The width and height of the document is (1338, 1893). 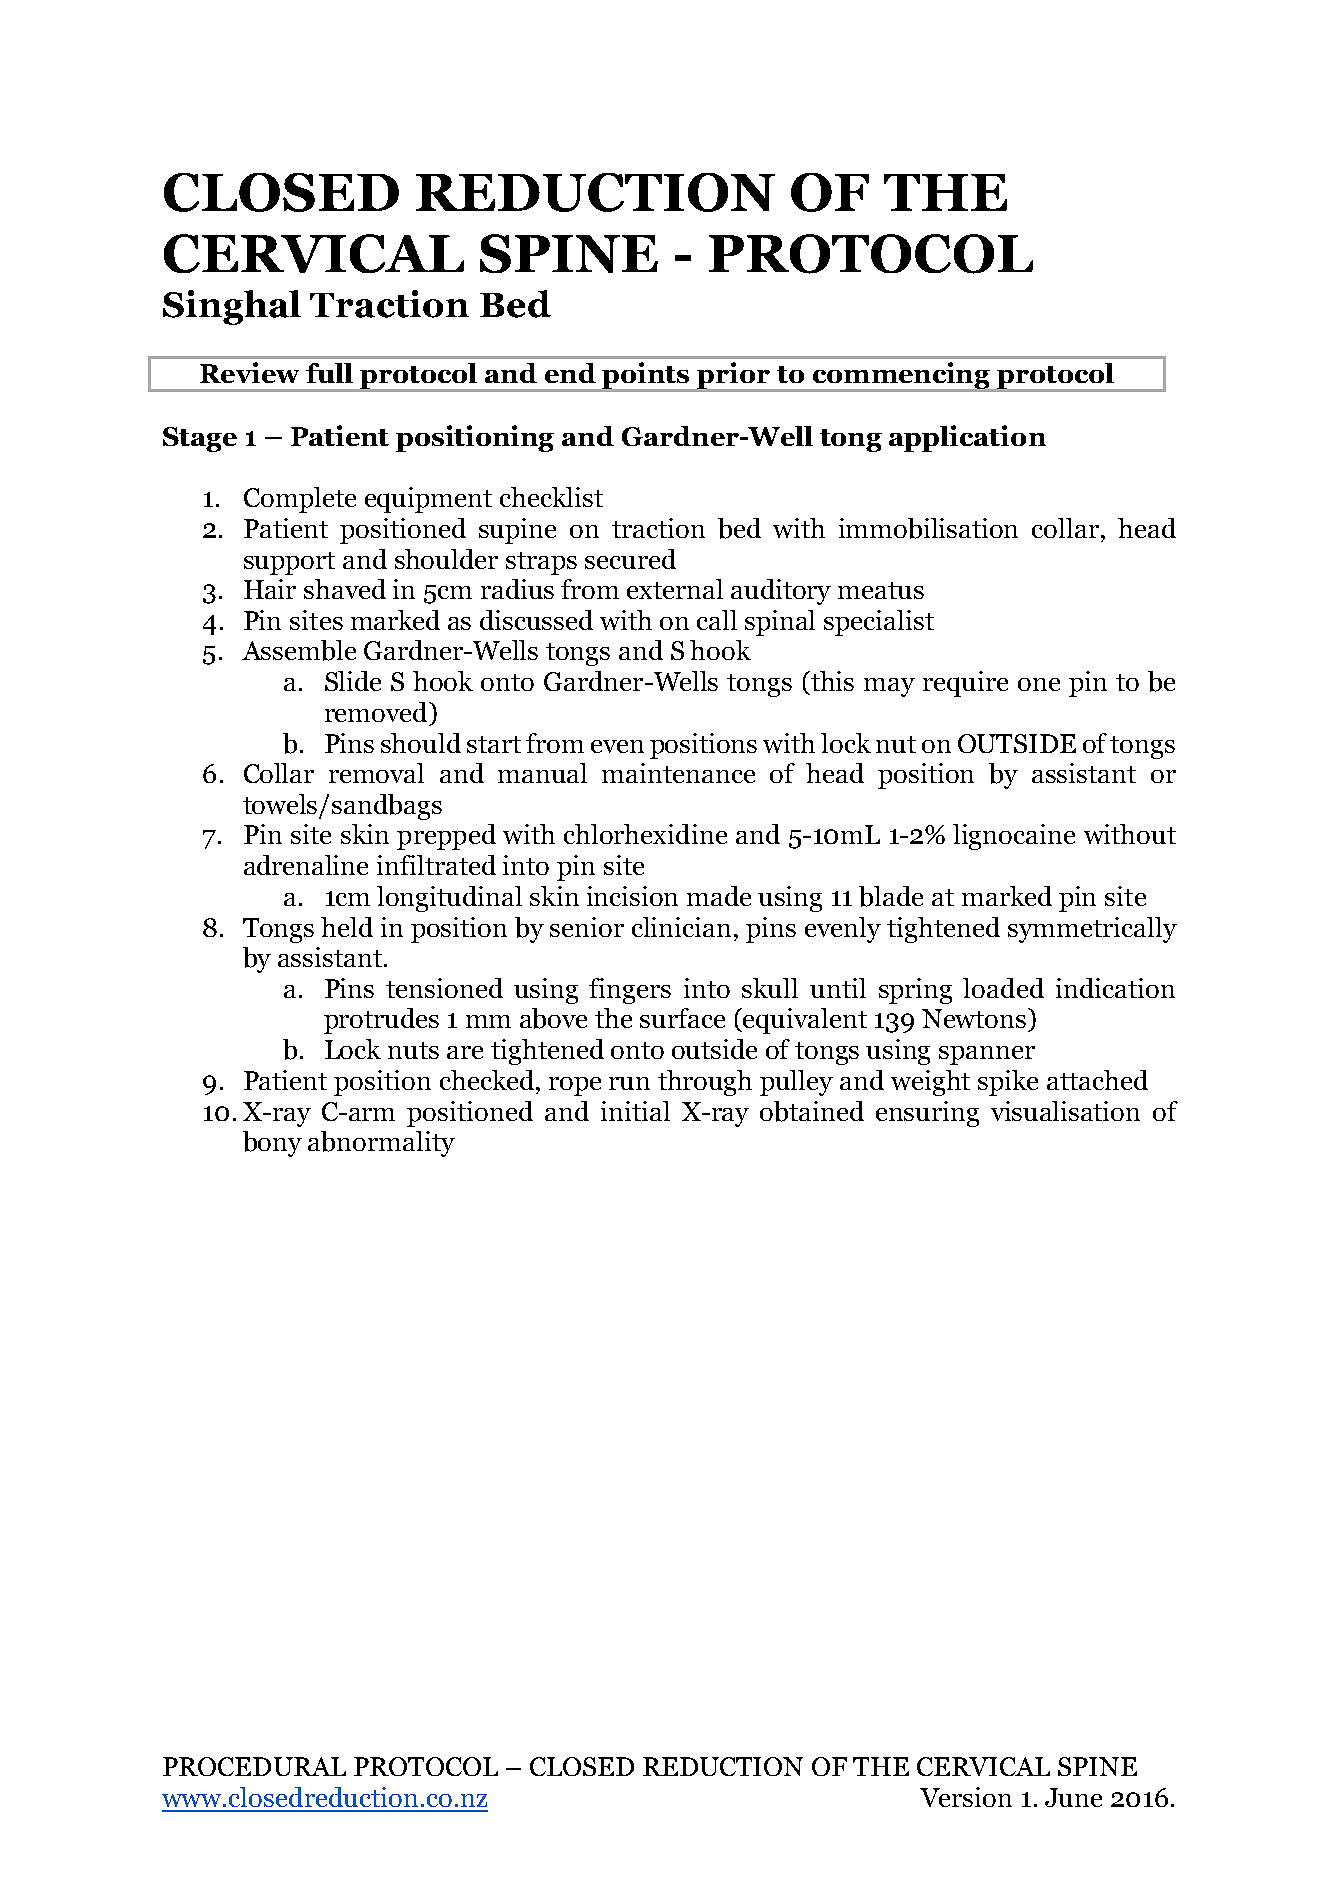 I want to click on adrenaline, so click(x=306, y=865).
